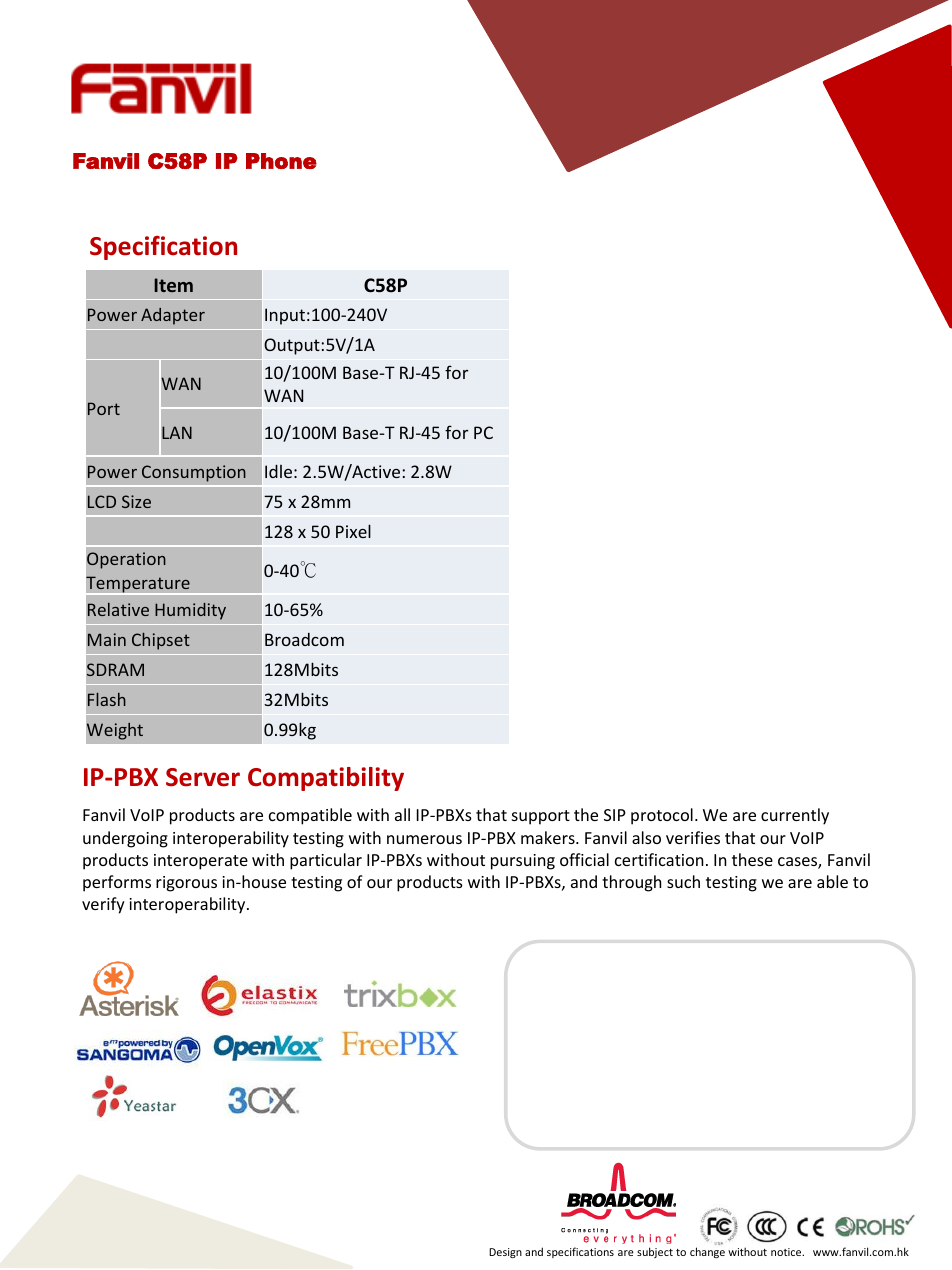 The width and height of the image is (952, 1270). Describe the element at coordinates (281, 161) in the image. I see `Phone` at that location.
